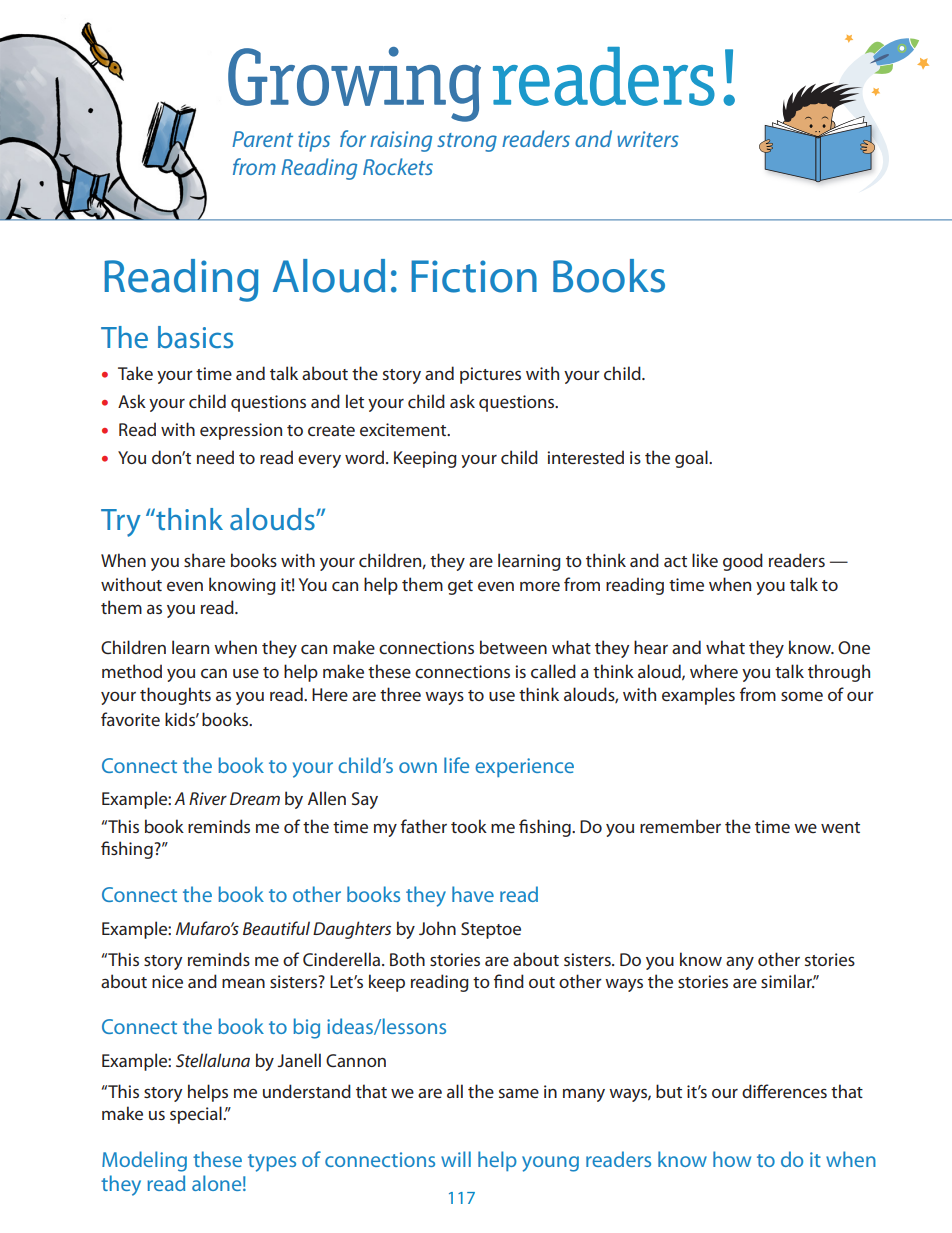 The height and width of the screenshot is (1233, 952). What do you see at coordinates (732, 1159) in the screenshot?
I see `how` at bounding box center [732, 1159].
